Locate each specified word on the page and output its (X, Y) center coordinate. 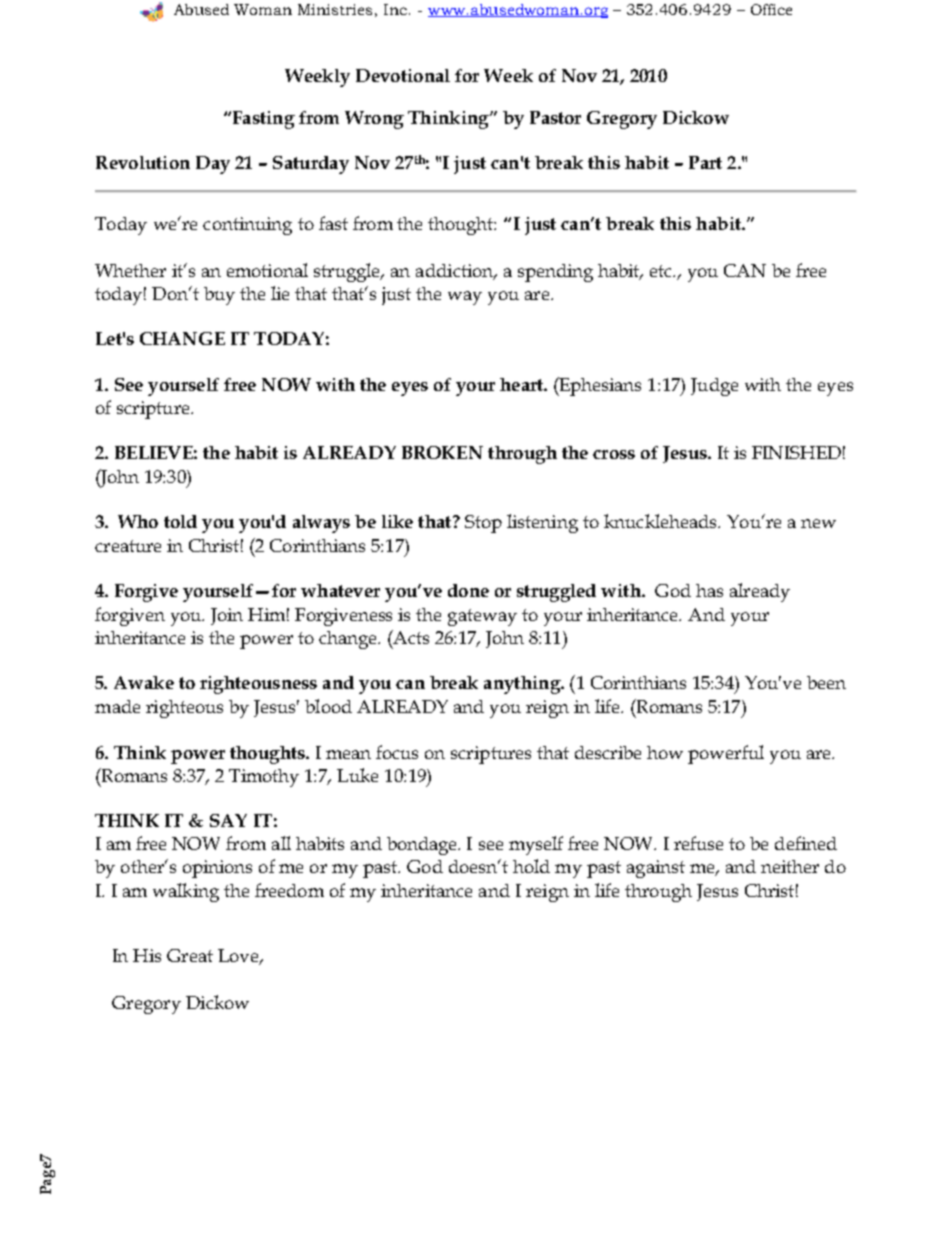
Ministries (335, 9)
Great (190, 955)
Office (771, 9)
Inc (395, 9)
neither (790, 866)
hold (531, 866)
